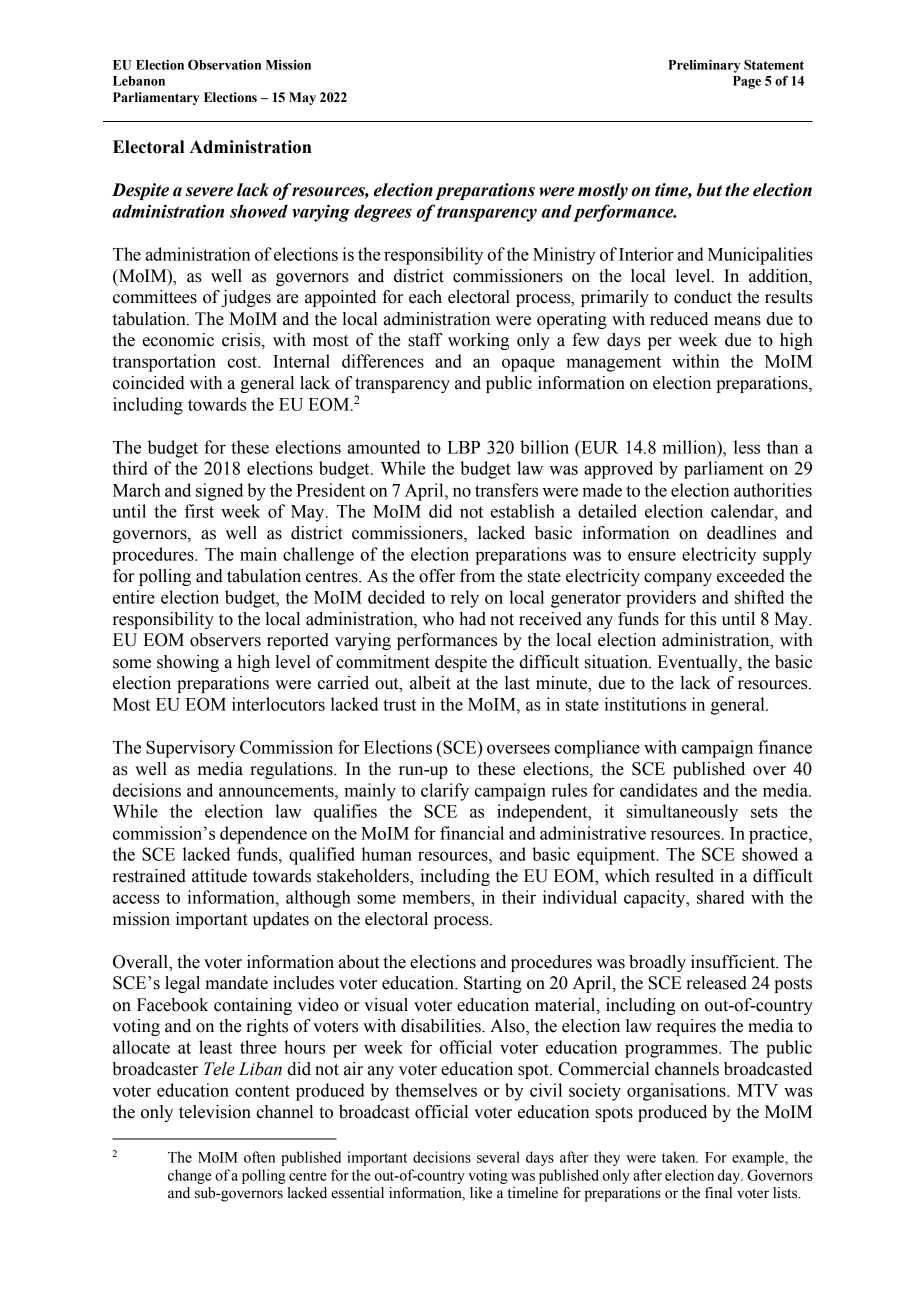 The image size is (924, 1308). I want to click on change, so click(190, 1176).
